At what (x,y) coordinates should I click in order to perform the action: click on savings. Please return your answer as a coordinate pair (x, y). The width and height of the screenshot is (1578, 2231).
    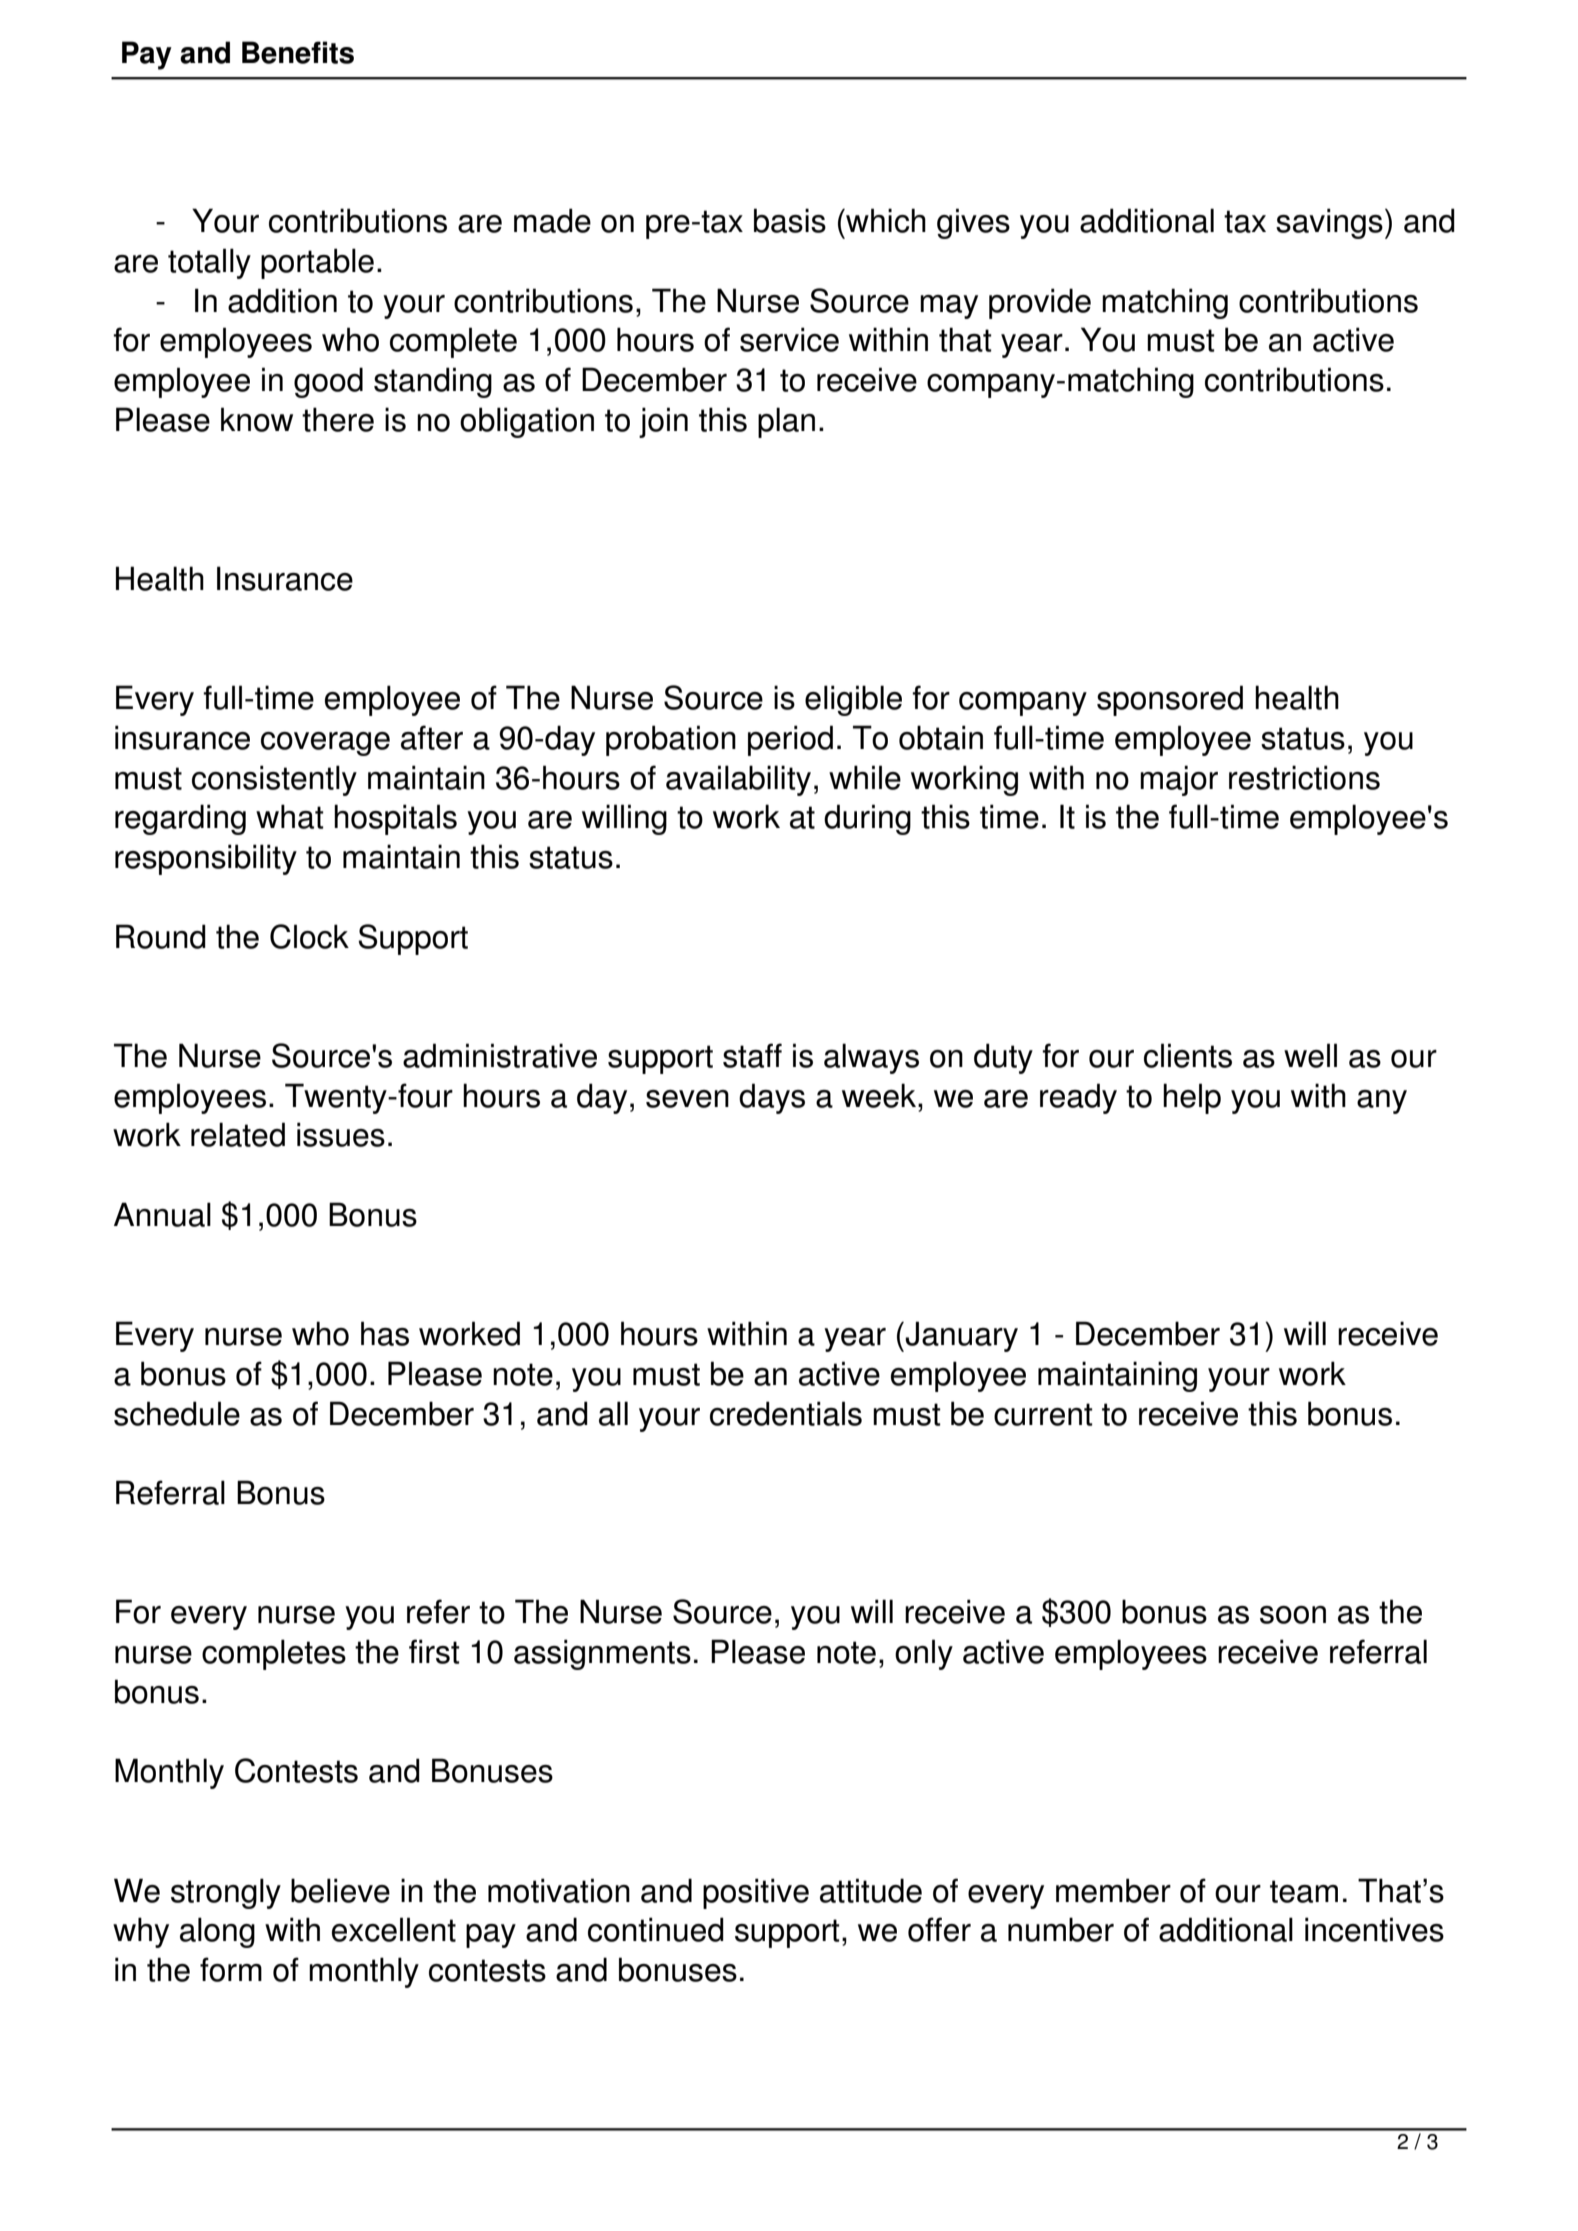
    Looking at the image, I should click on (1329, 223).
